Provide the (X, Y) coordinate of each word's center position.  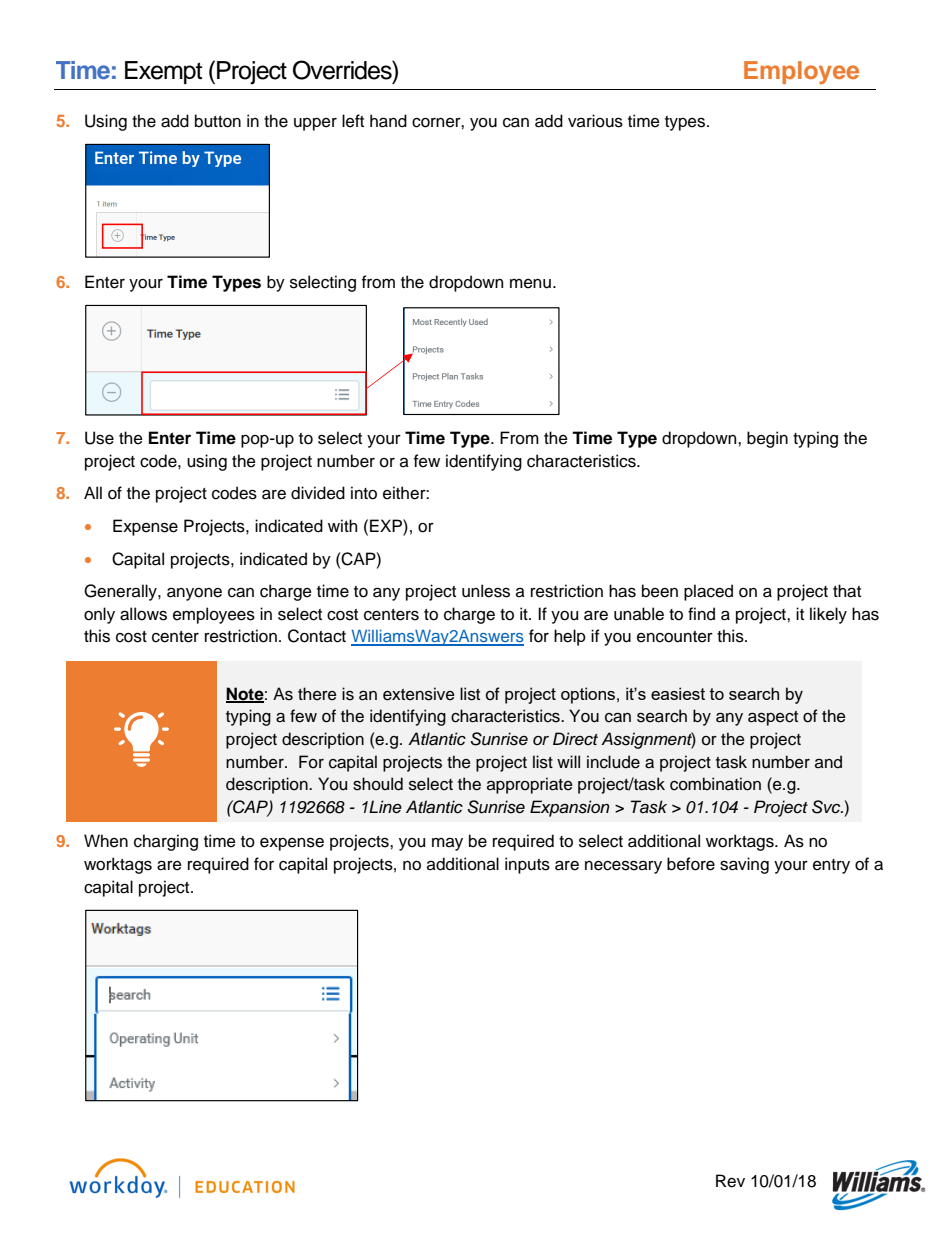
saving (744, 865)
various (595, 121)
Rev (730, 1181)
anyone (194, 594)
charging (166, 842)
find (701, 614)
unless (486, 591)
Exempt (164, 72)
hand (388, 121)
